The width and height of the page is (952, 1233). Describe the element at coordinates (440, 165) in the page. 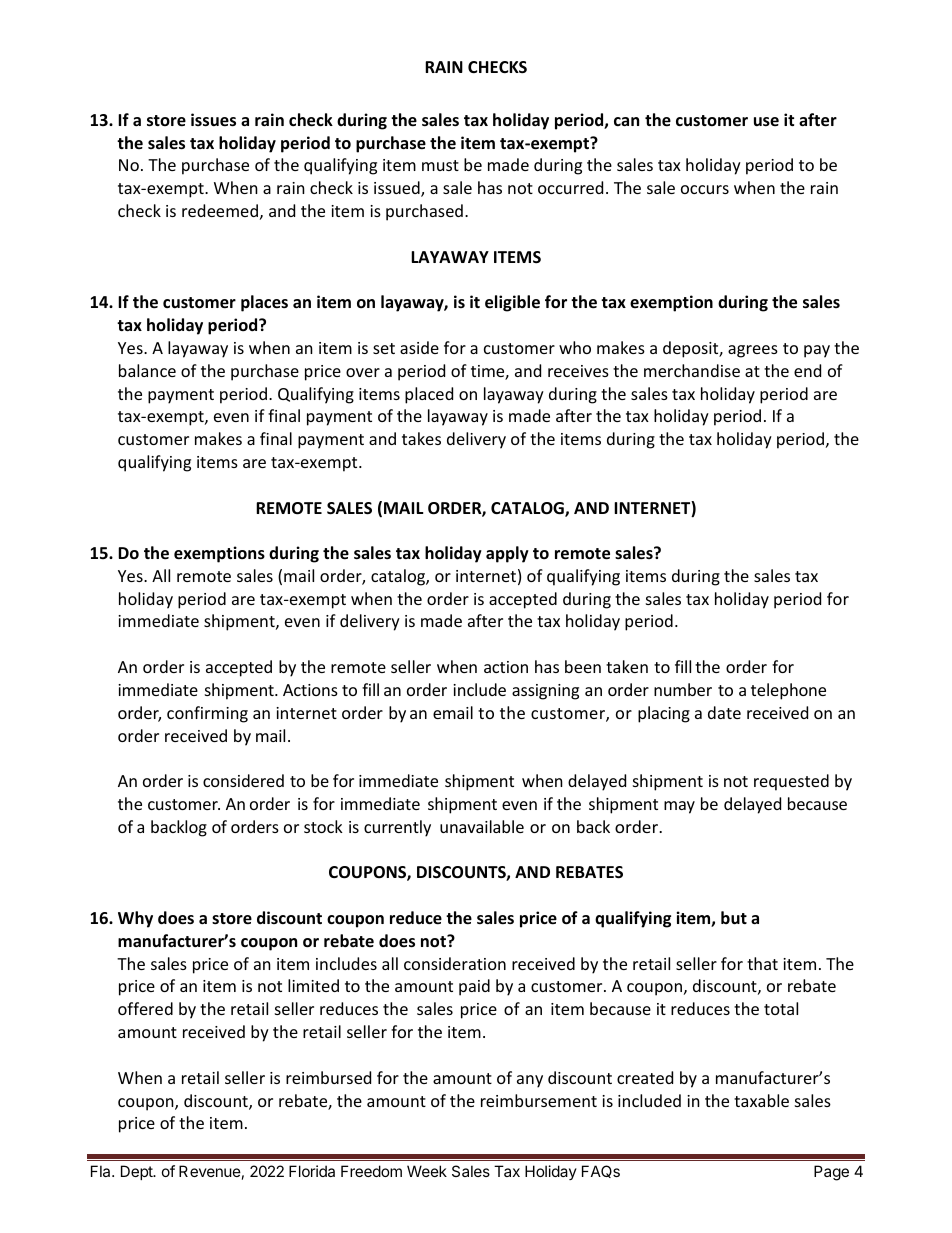

I see `must` at that location.
